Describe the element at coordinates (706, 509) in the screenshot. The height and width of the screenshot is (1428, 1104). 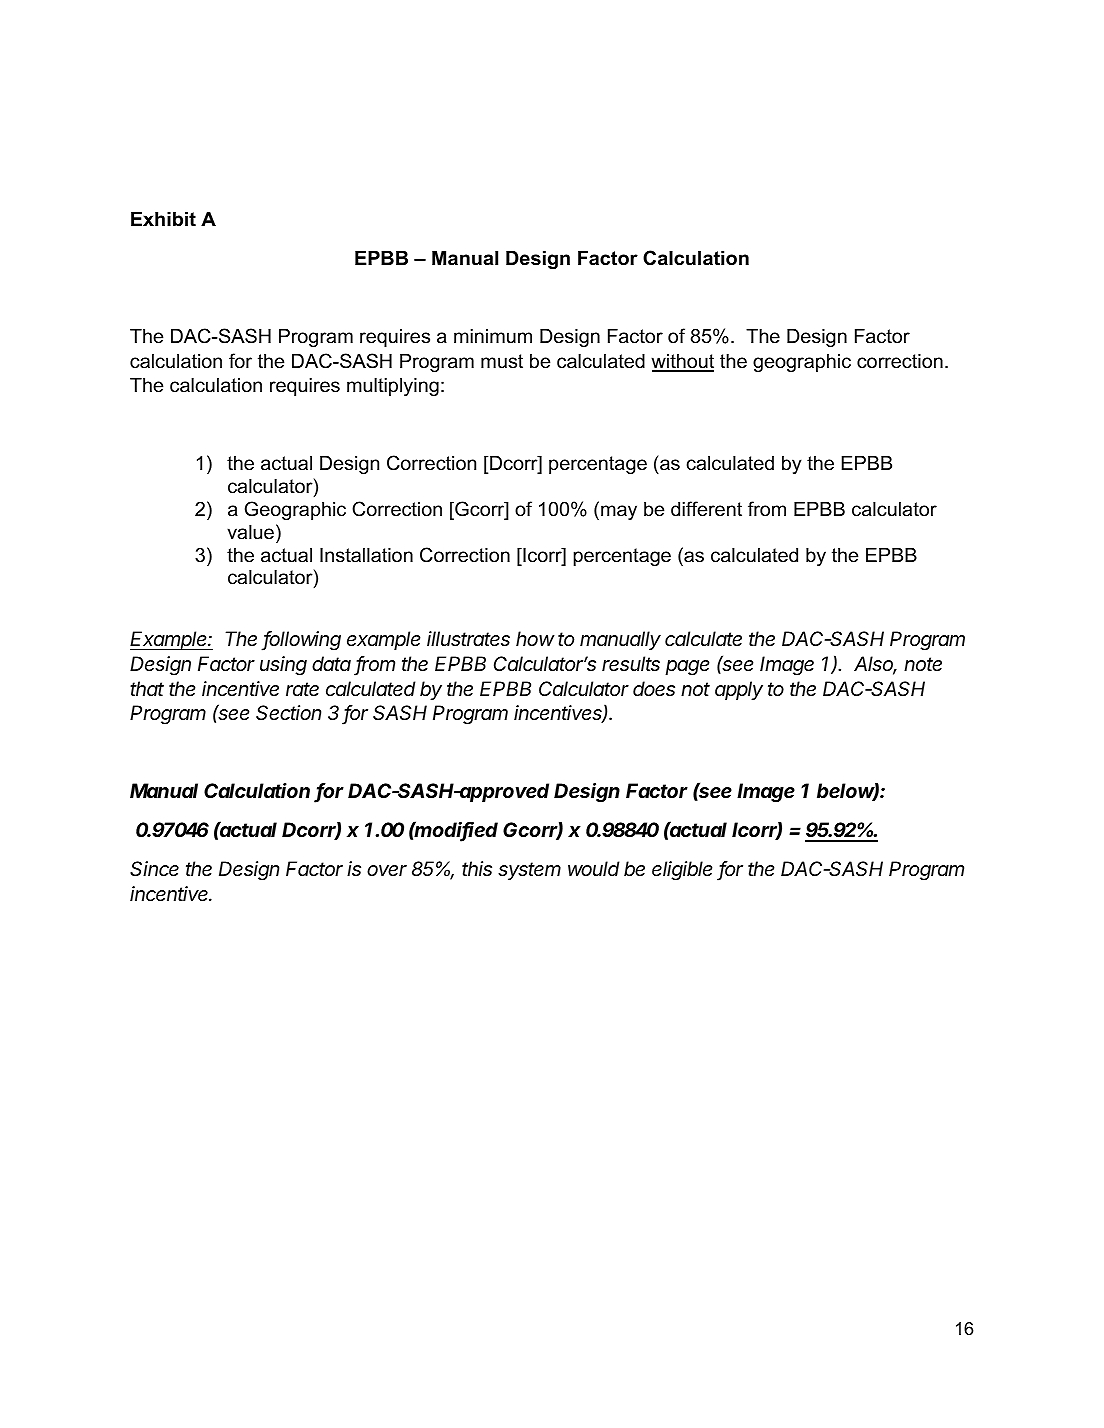
I see `different` at that location.
